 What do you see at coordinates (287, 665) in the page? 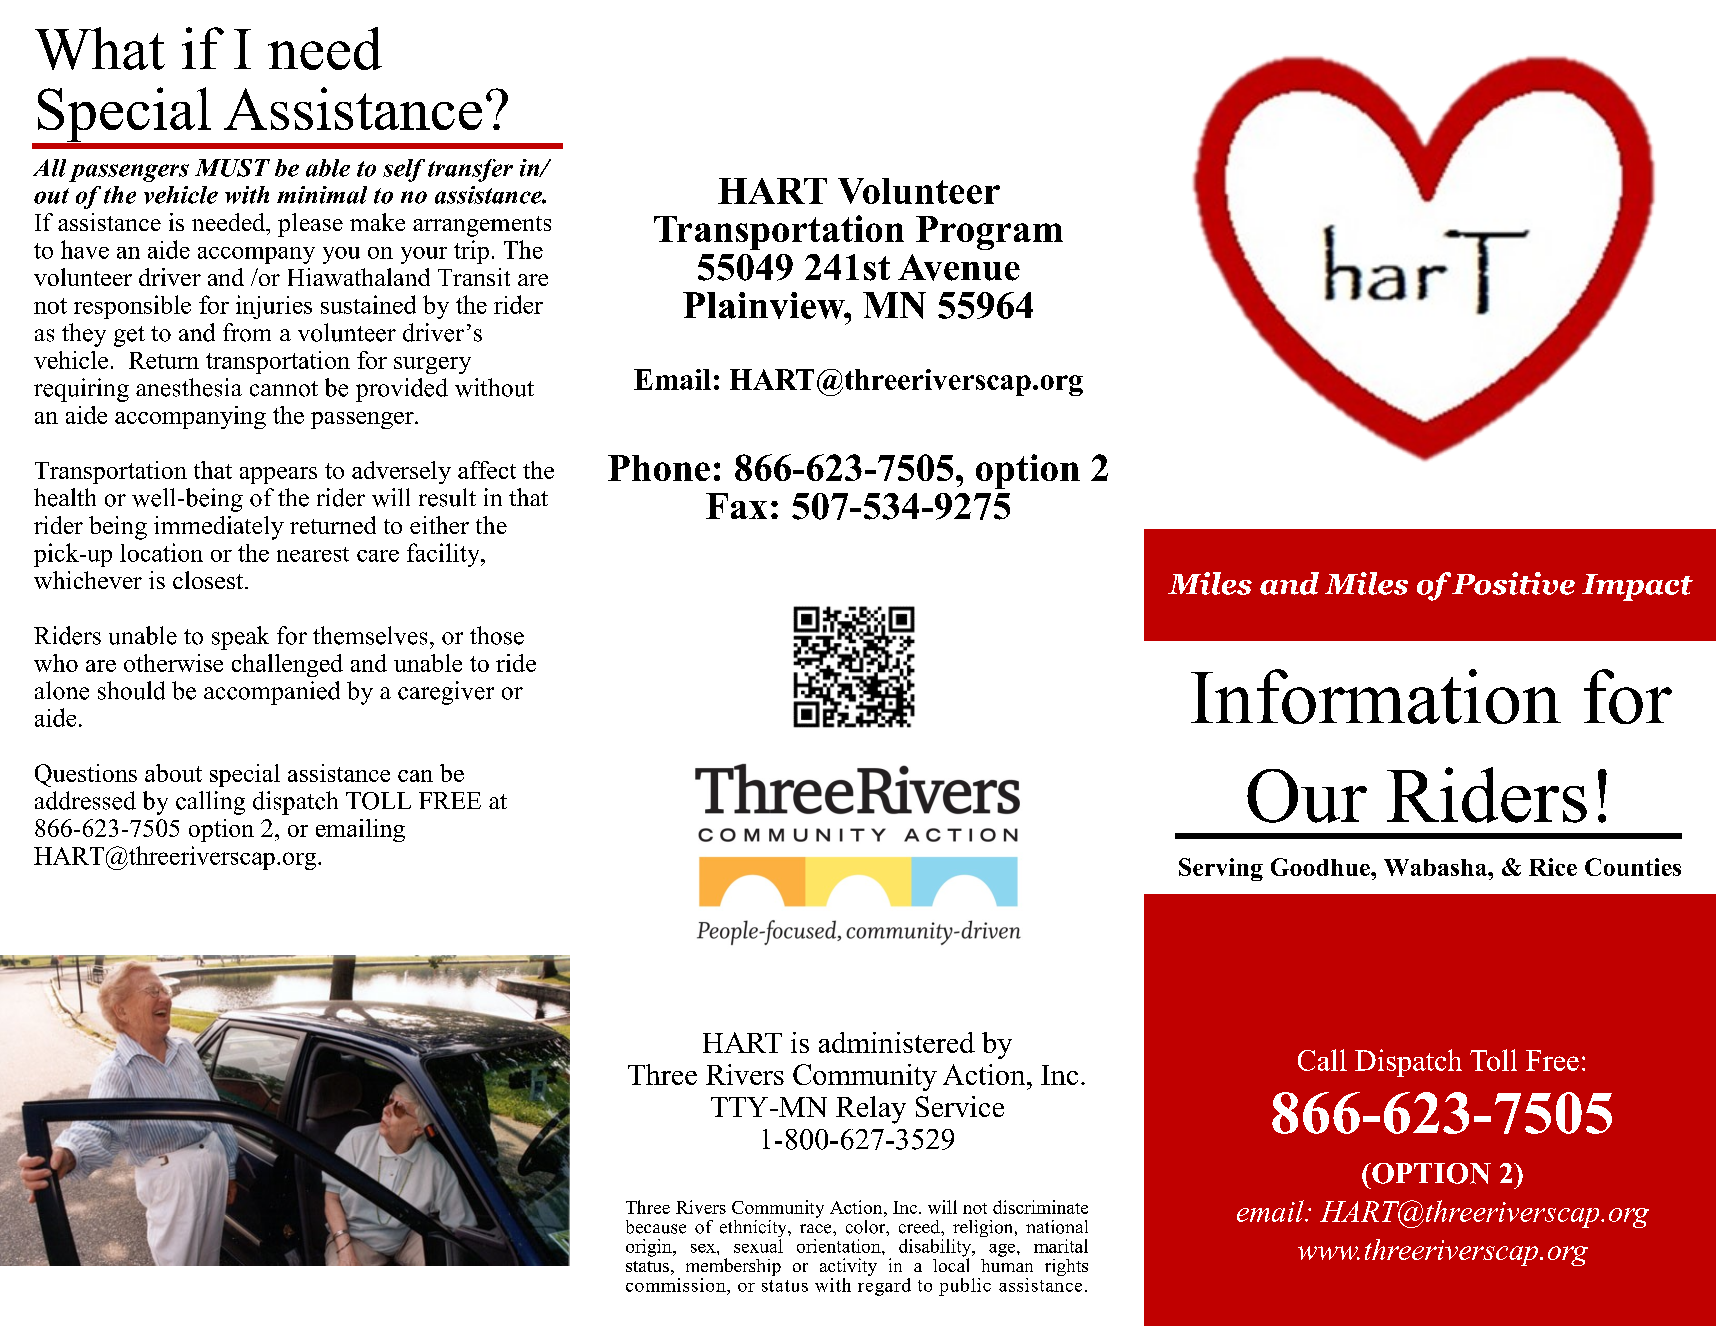
I see `challenged` at bounding box center [287, 665].
